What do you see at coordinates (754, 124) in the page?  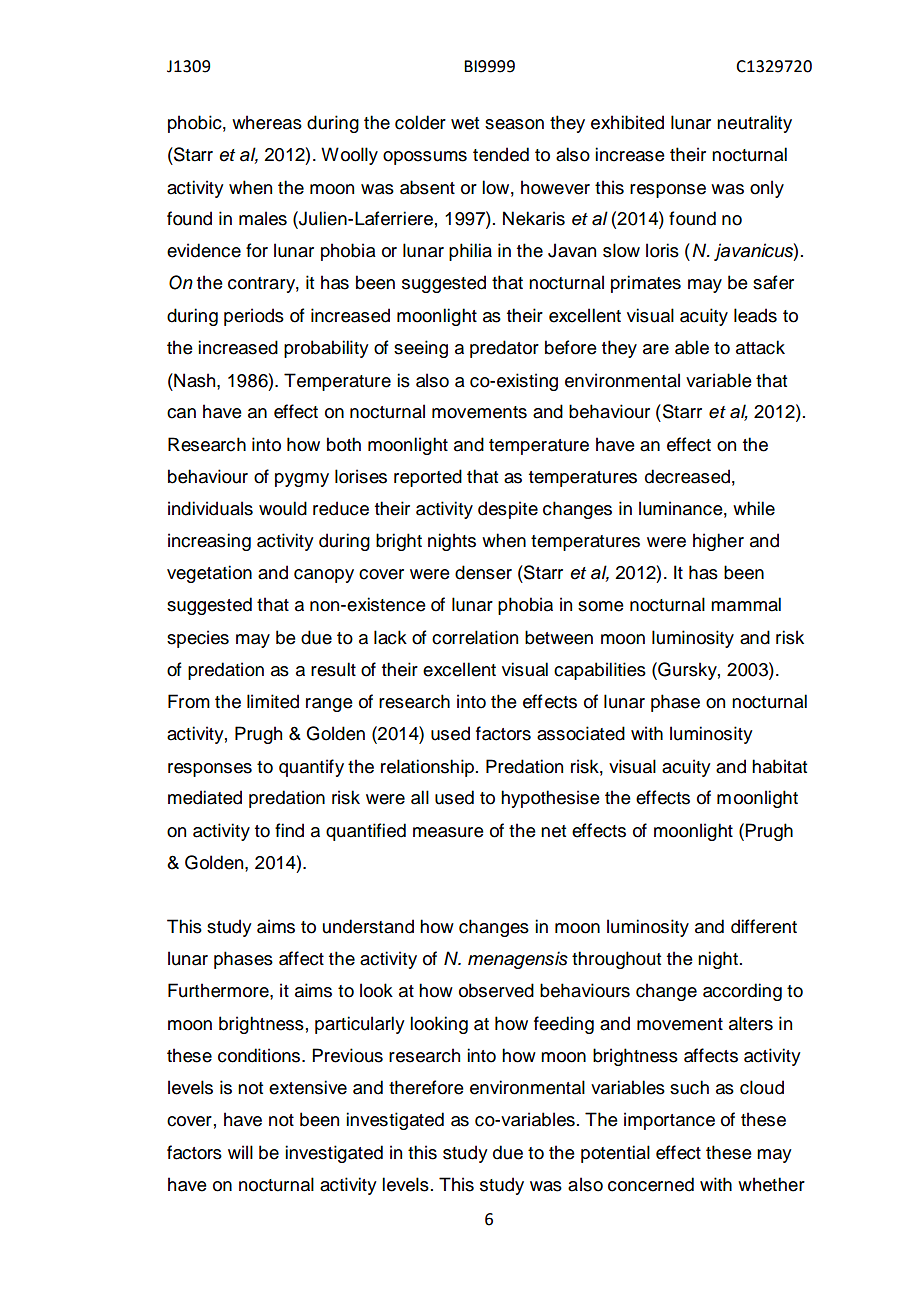 I see `neutrality` at bounding box center [754, 124].
